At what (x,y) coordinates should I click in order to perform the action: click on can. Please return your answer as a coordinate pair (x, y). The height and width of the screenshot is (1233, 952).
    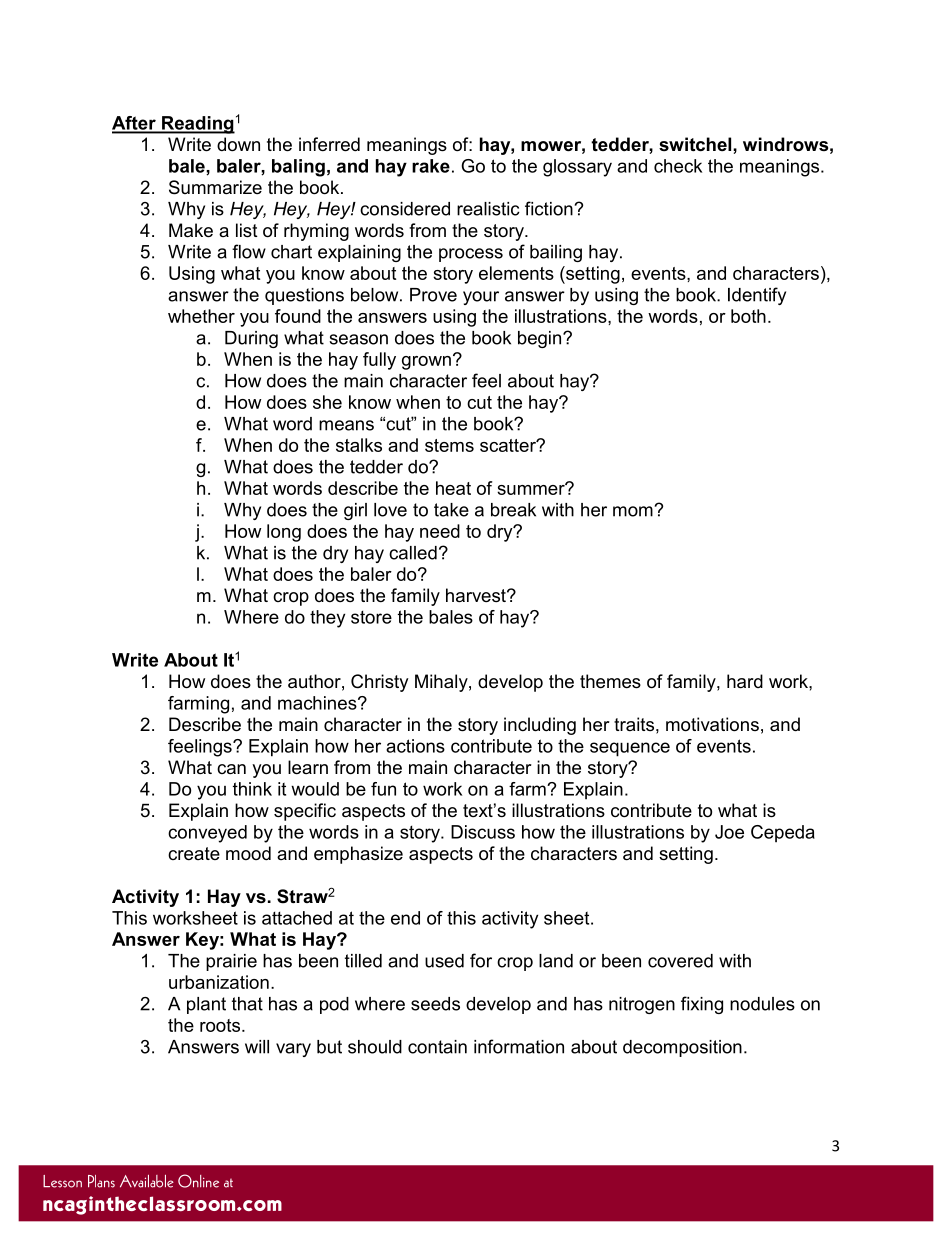
    Looking at the image, I should click on (231, 769).
